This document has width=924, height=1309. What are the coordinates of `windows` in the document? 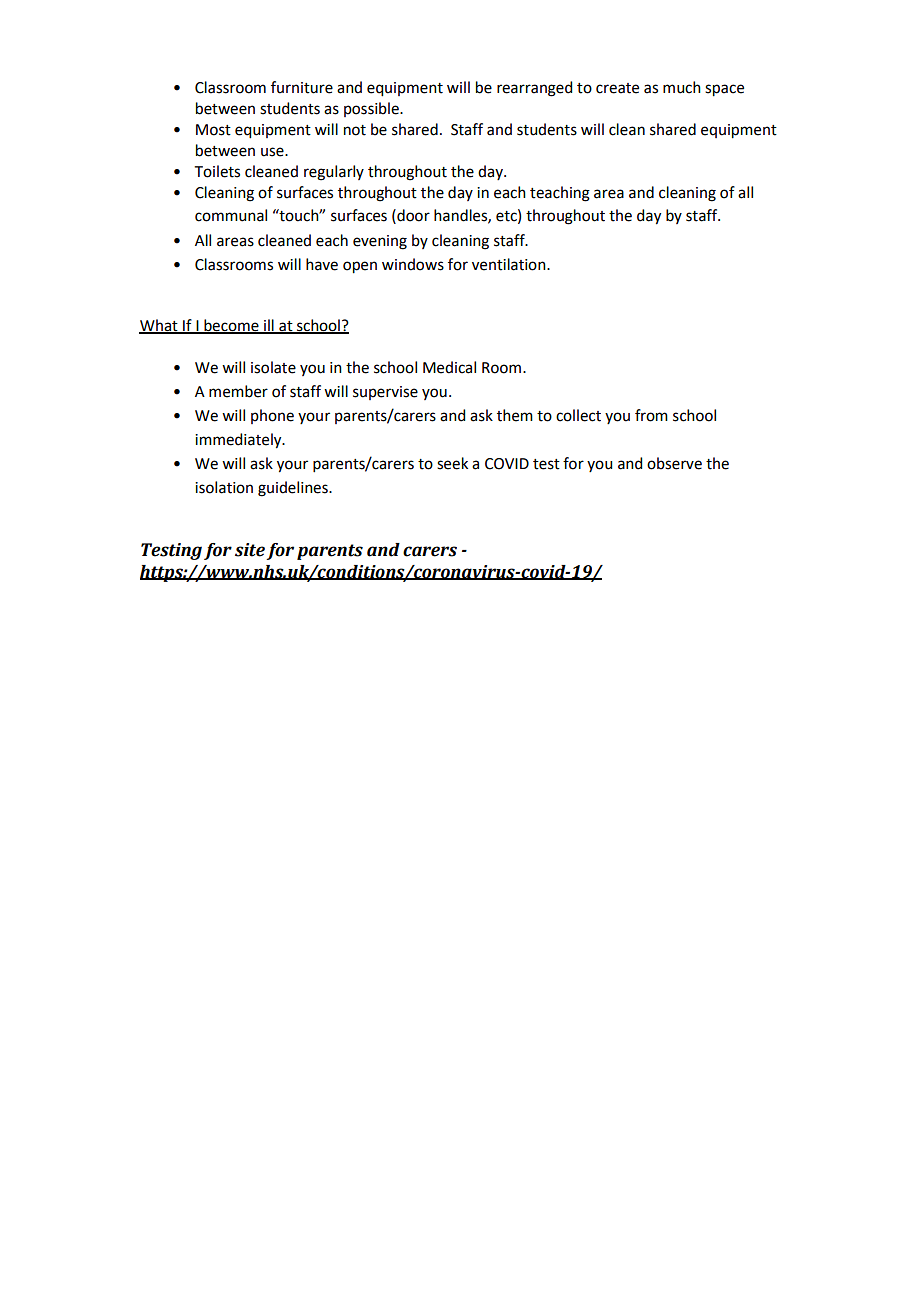 It's located at (413, 264).
